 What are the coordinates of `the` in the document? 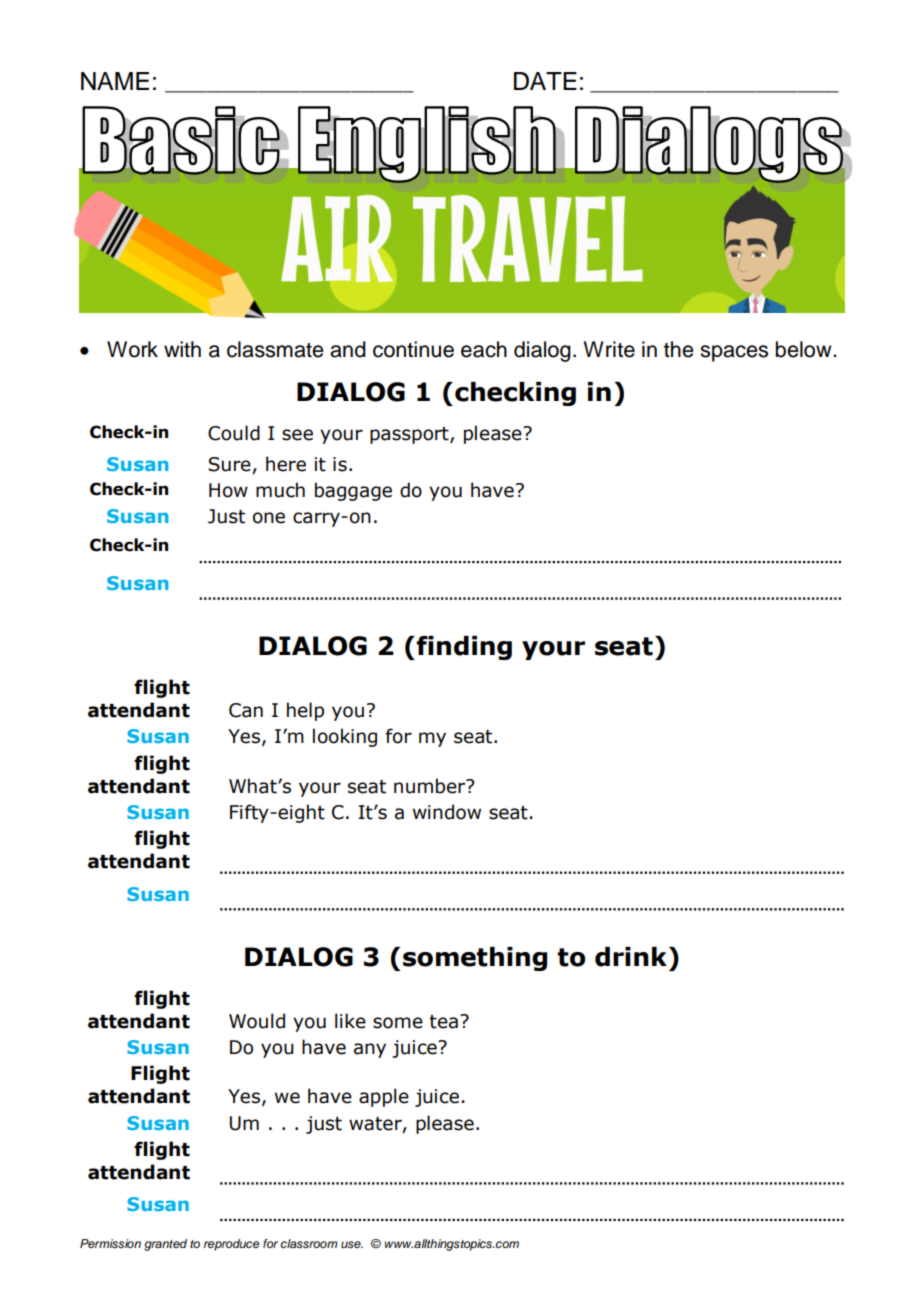 It's located at (678, 349).
